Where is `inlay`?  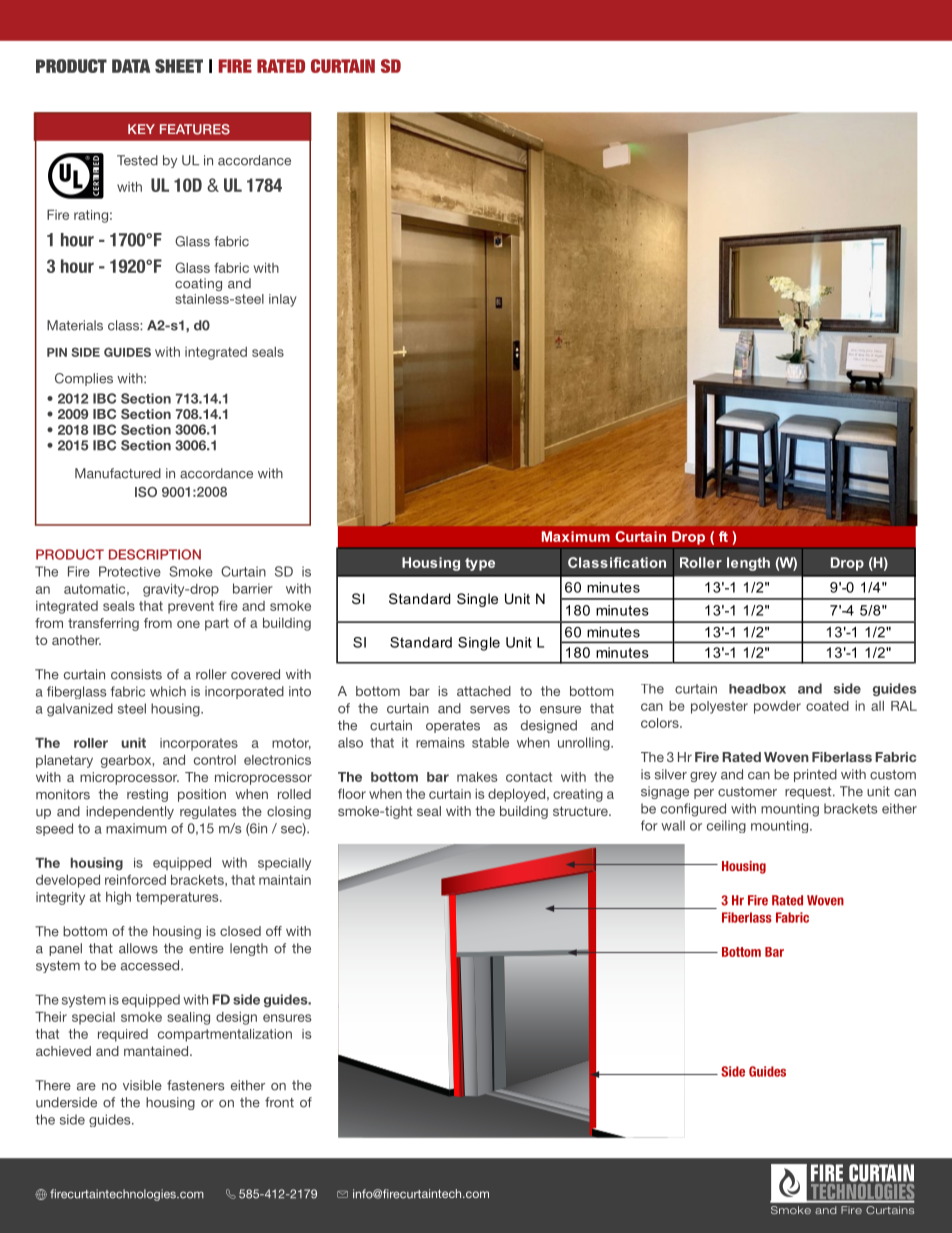 inlay is located at coordinates (283, 300).
